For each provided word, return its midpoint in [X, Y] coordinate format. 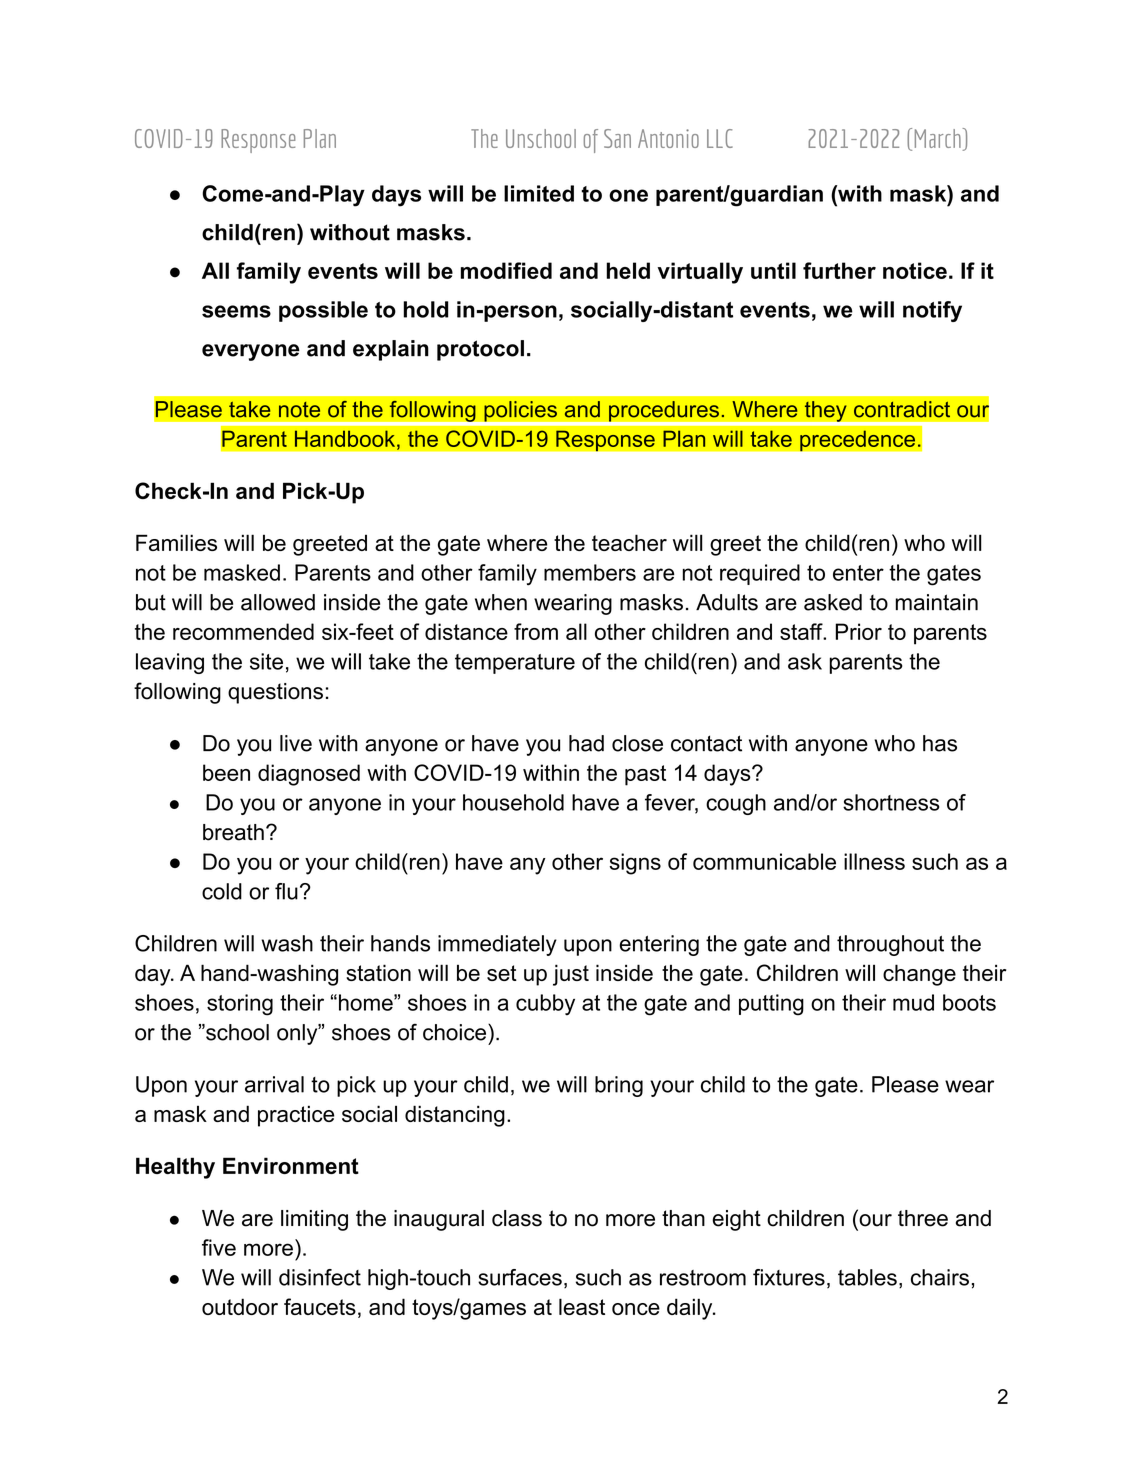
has [940, 743]
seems [236, 311]
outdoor [240, 1306]
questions [275, 693]
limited [539, 193]
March [939, 138]
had [586, 743]
